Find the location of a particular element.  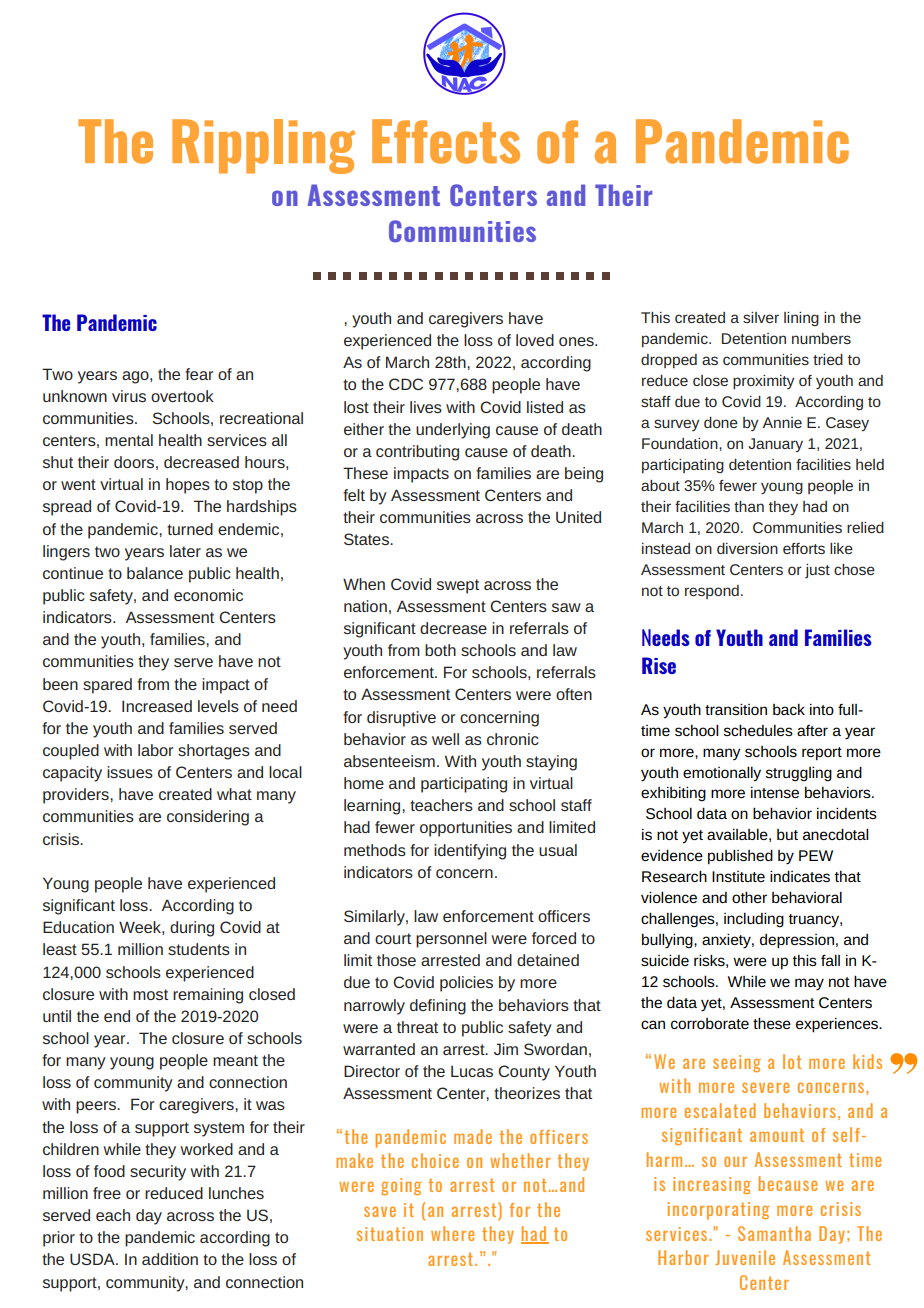

back is located at coordinates (789, 709).
